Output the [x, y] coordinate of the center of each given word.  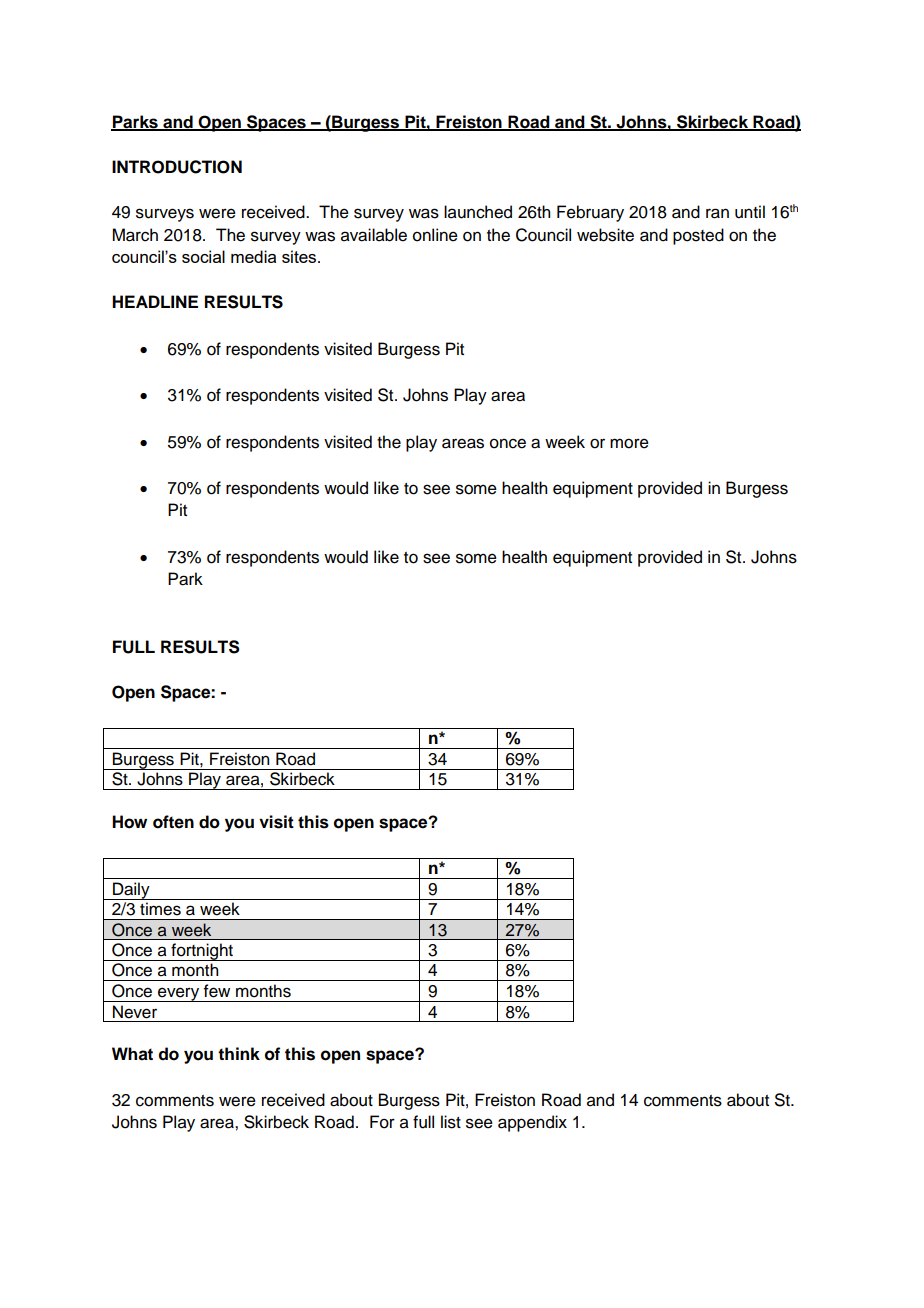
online [435, 235]
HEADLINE [155, 301]
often [173, 822]
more [629, 443]
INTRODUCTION [177, 167]
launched [478, 212]
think [239, 1053]
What [132, 1054]
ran [717, 213]
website [605, 235]
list [451, 1122]
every [179, 994]
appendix [532, 1123]
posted [698, 236]
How [129, 822]
